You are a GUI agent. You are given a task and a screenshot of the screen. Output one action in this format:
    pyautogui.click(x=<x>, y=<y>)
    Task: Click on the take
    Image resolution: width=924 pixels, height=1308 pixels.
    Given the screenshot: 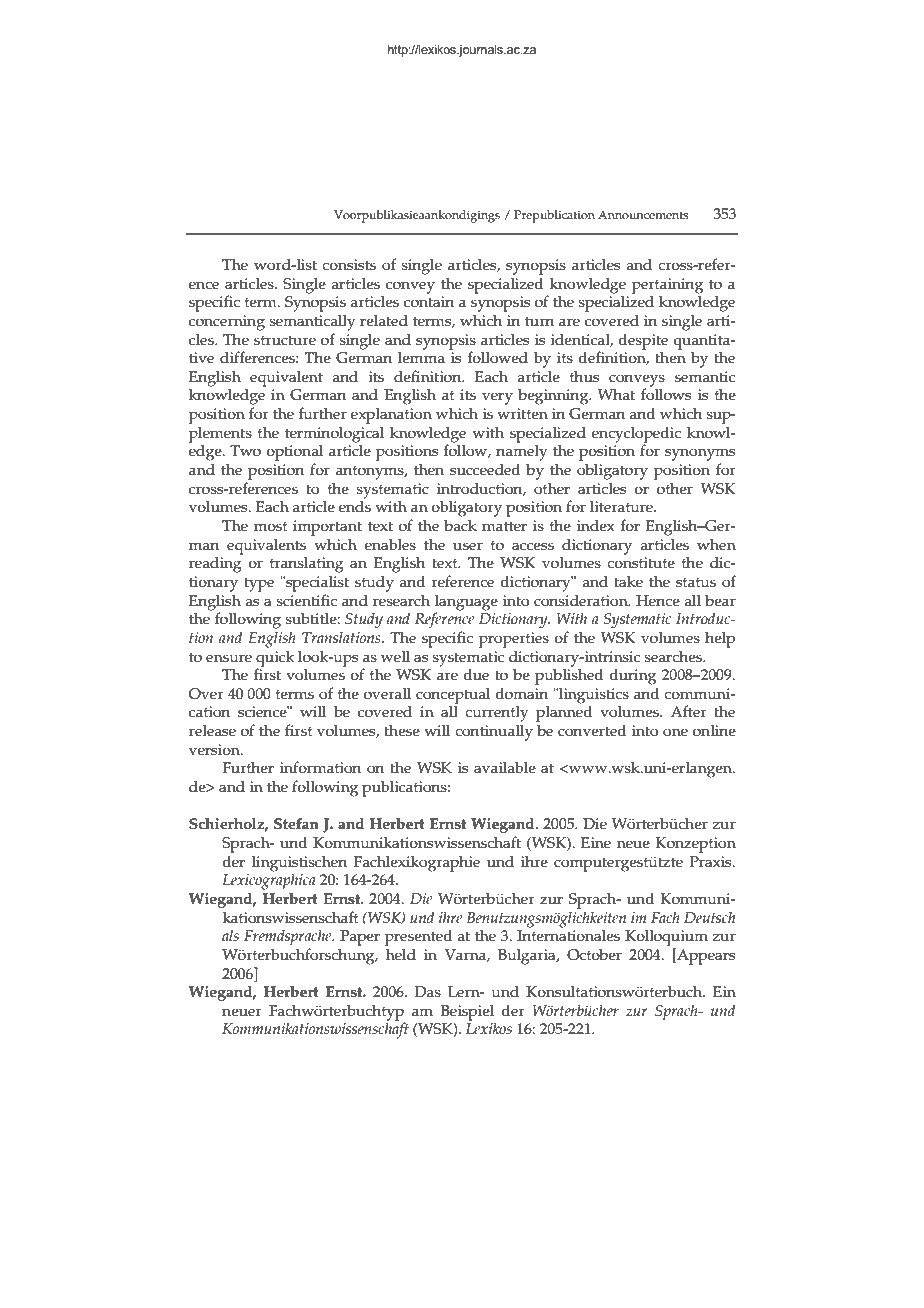 What is the action you would take?
    pyautogui.click(x=629, y=582)
